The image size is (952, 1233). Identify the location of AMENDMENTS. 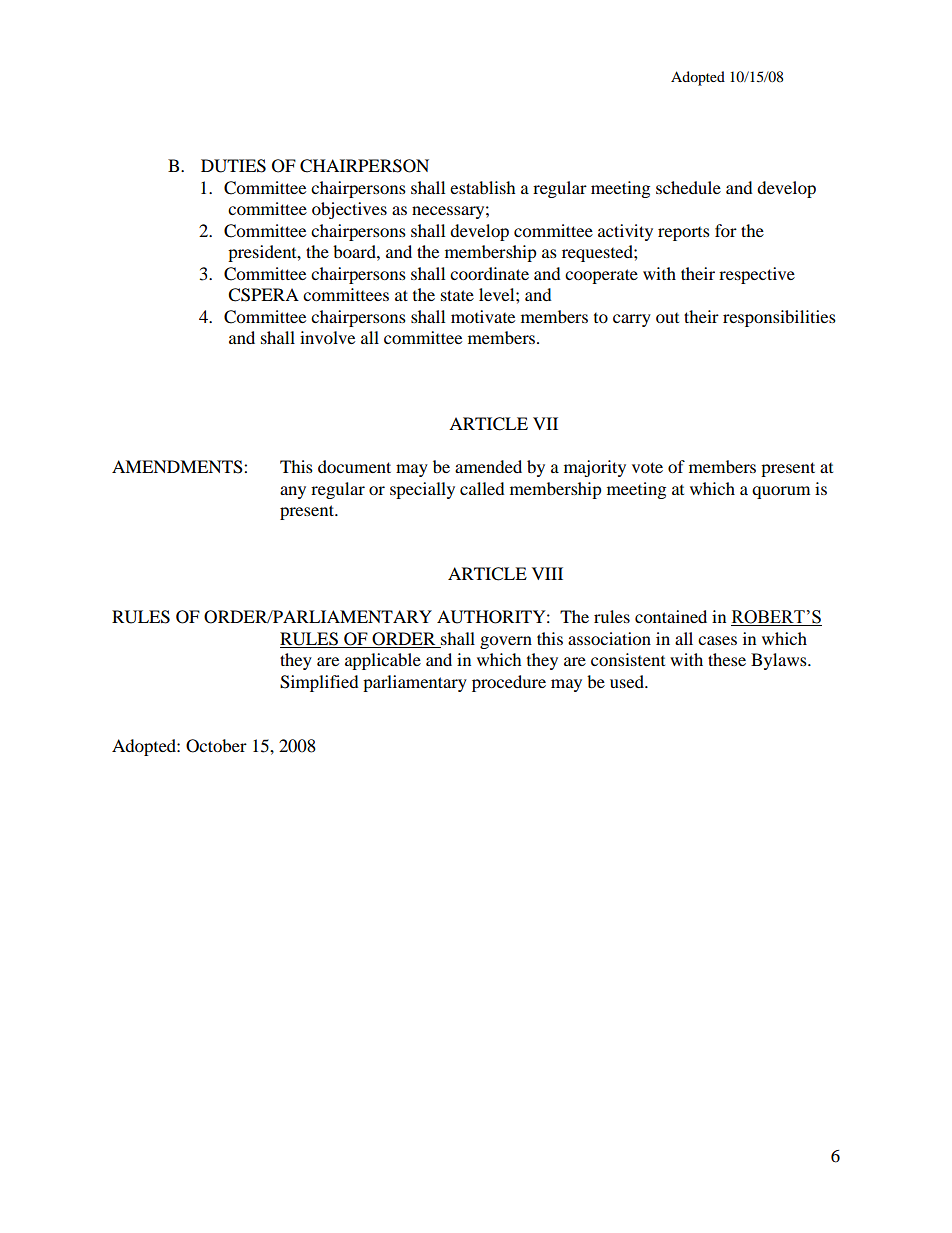
(178, 467).
